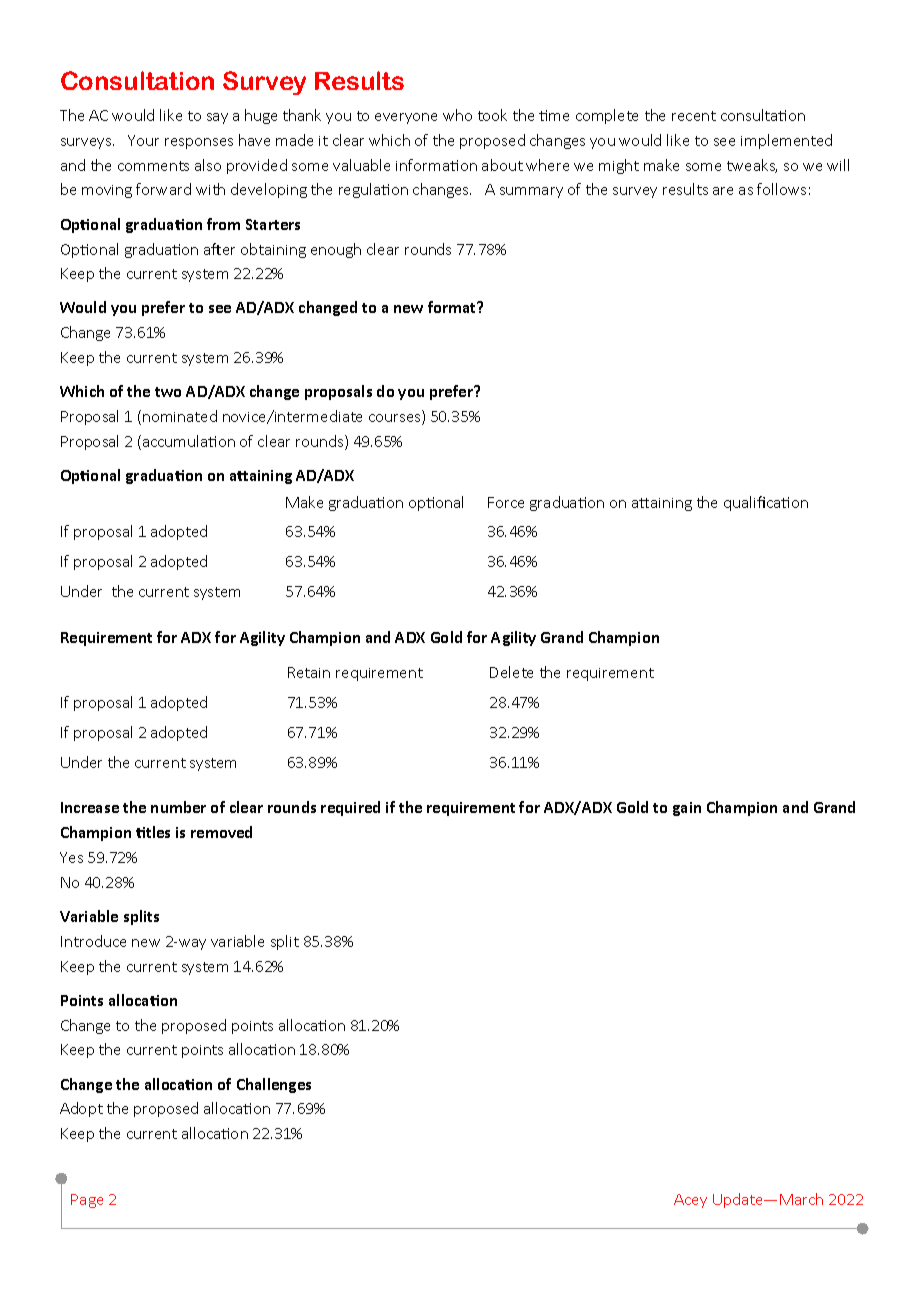  I want to click on gain, so click(687, 809).
